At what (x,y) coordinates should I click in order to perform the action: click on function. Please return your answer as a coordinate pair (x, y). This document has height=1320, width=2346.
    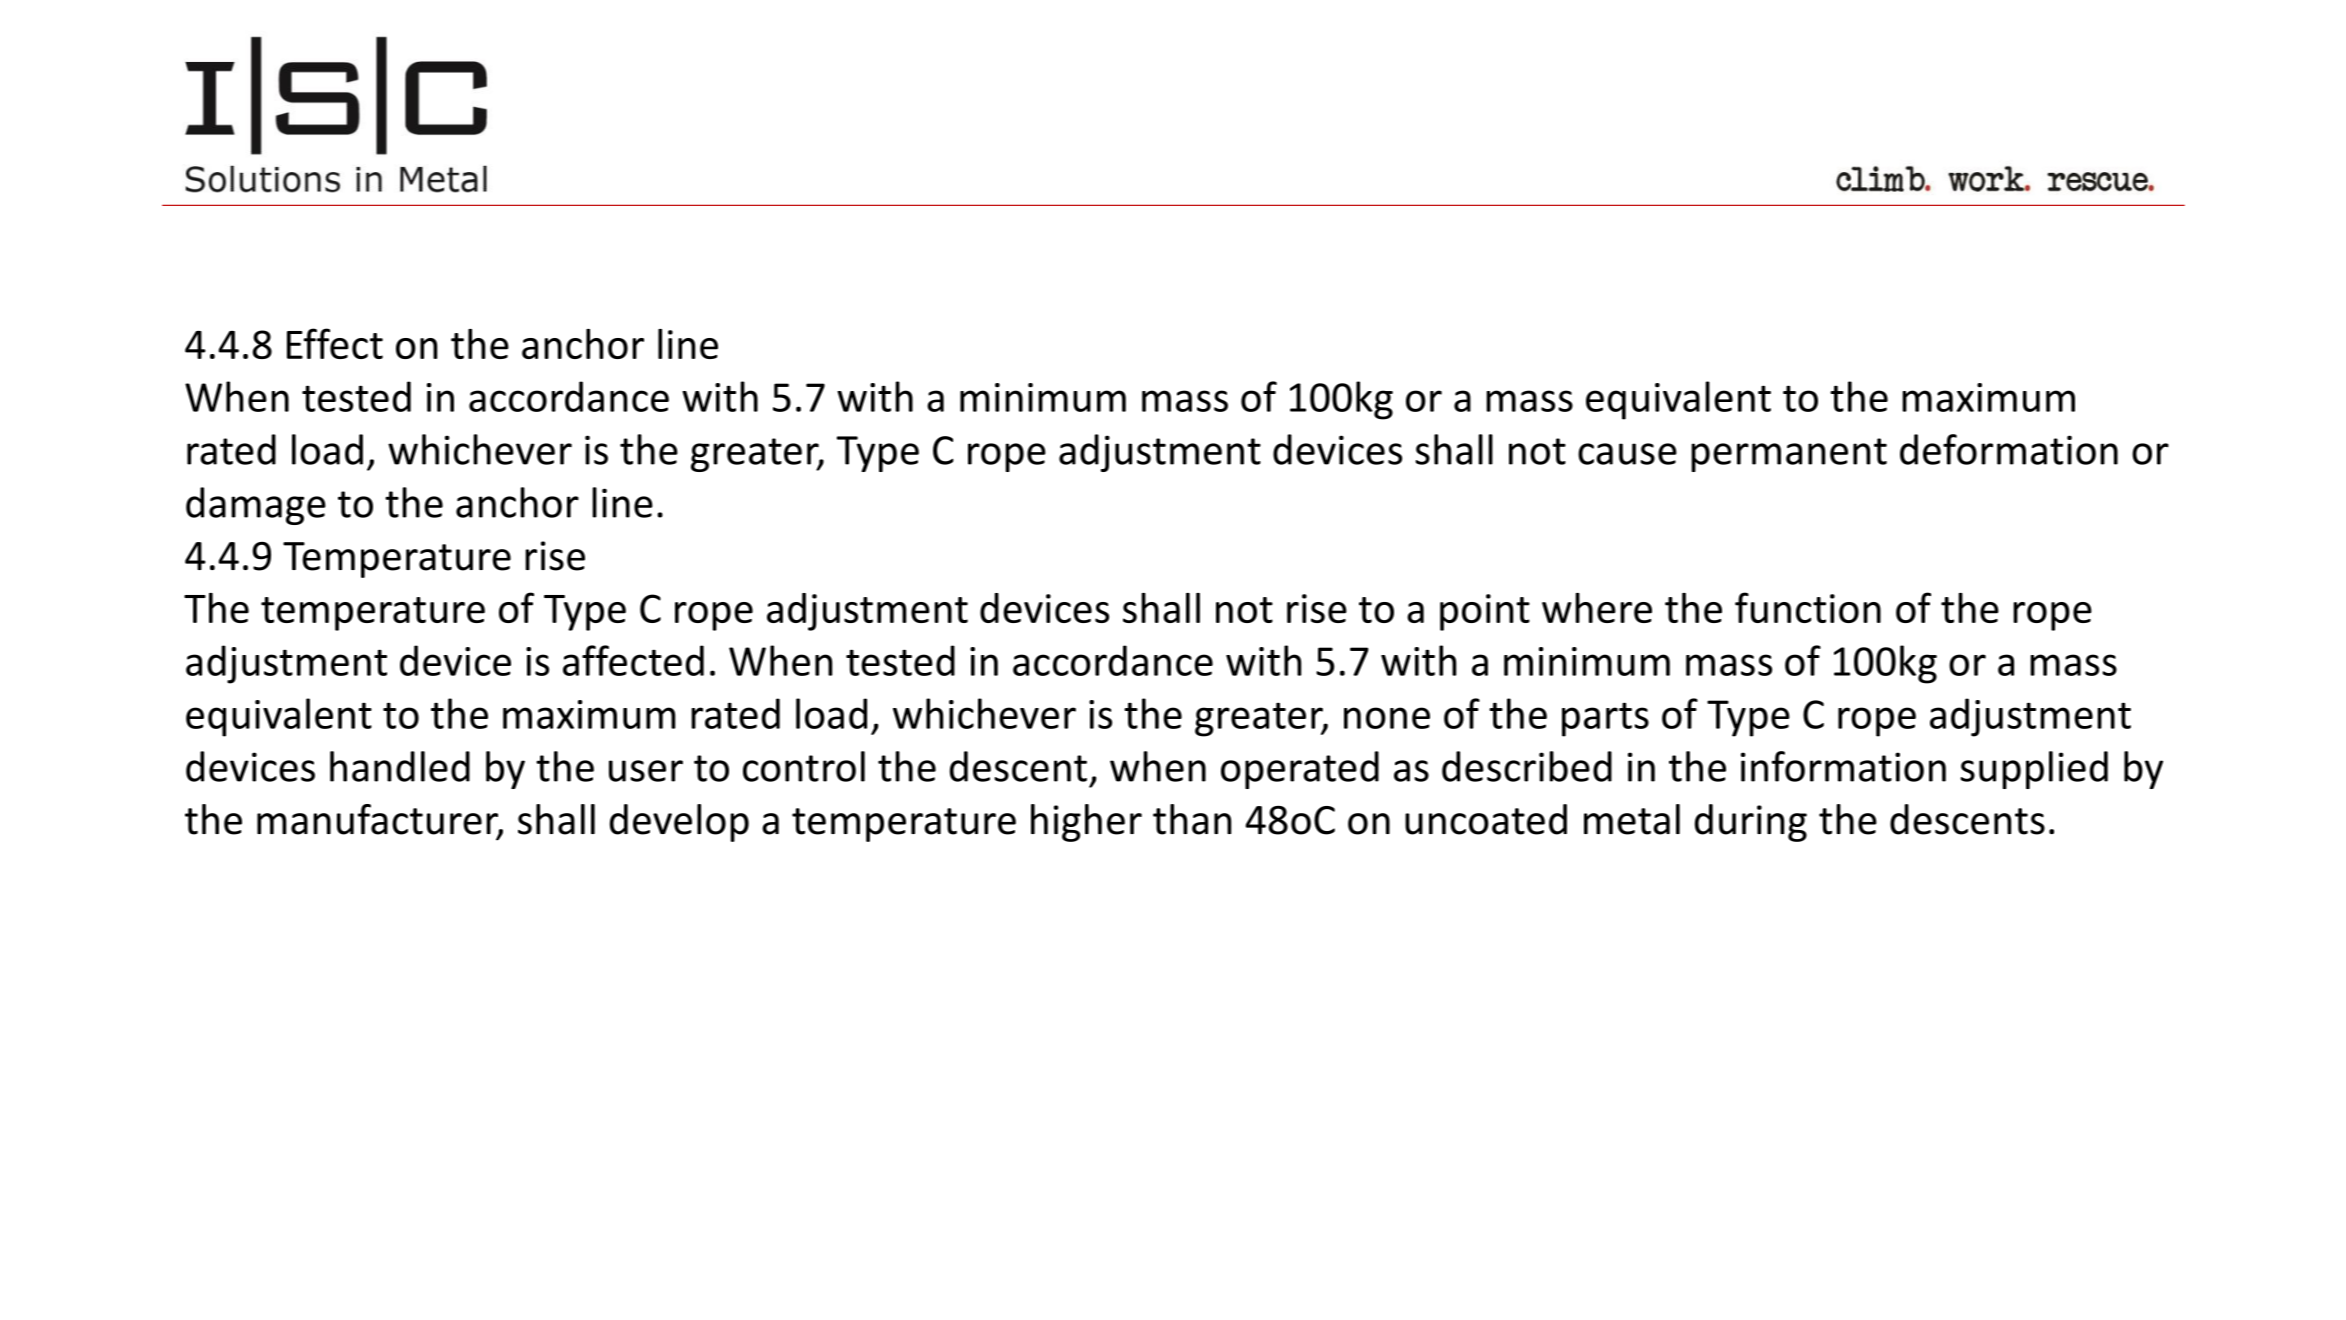
    Looking at the image, I should click on (1808, 607).
